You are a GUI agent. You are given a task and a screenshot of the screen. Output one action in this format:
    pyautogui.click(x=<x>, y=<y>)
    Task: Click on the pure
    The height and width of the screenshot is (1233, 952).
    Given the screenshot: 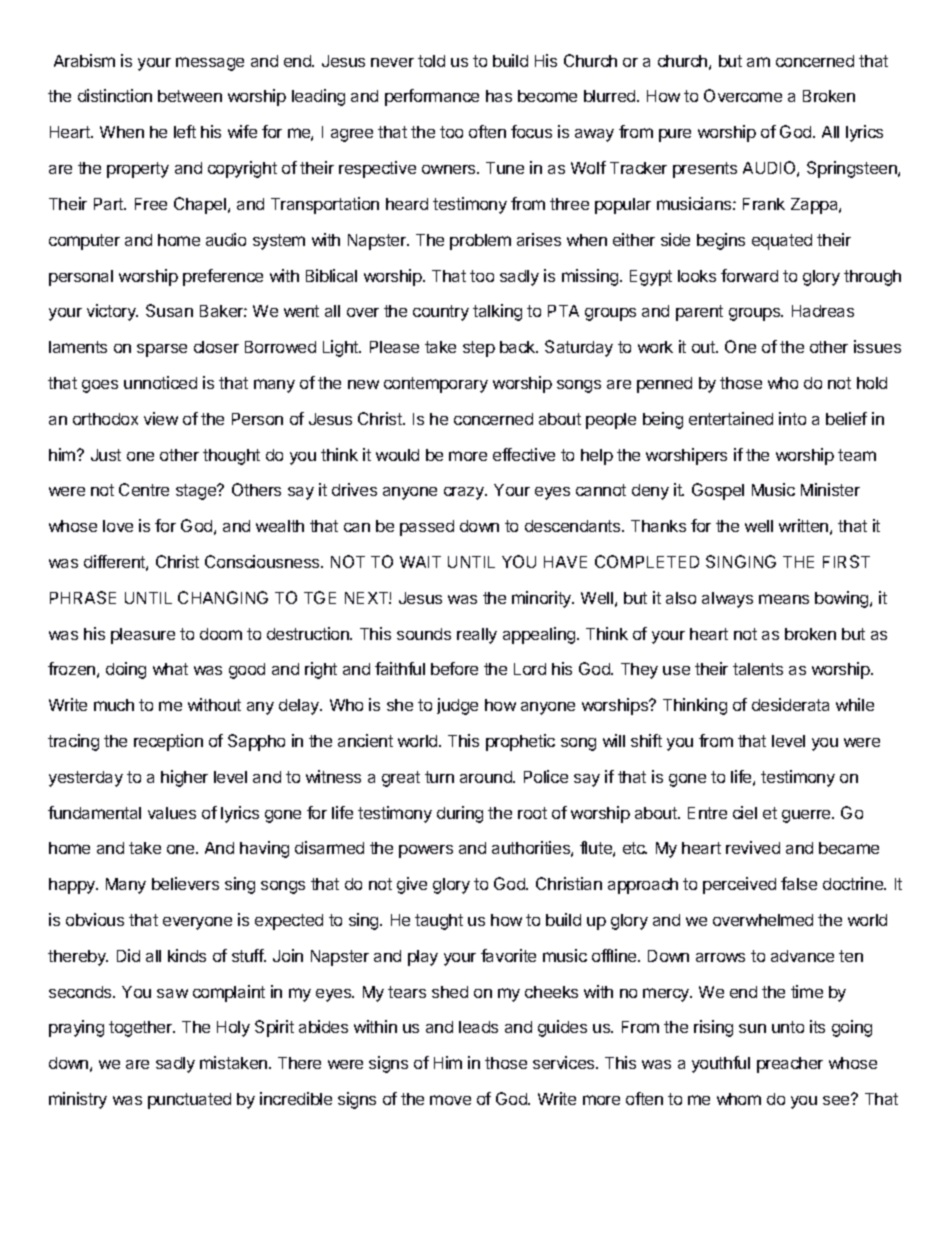 What is the action you would take?
    pyautogui.click(x=675, y=135)
